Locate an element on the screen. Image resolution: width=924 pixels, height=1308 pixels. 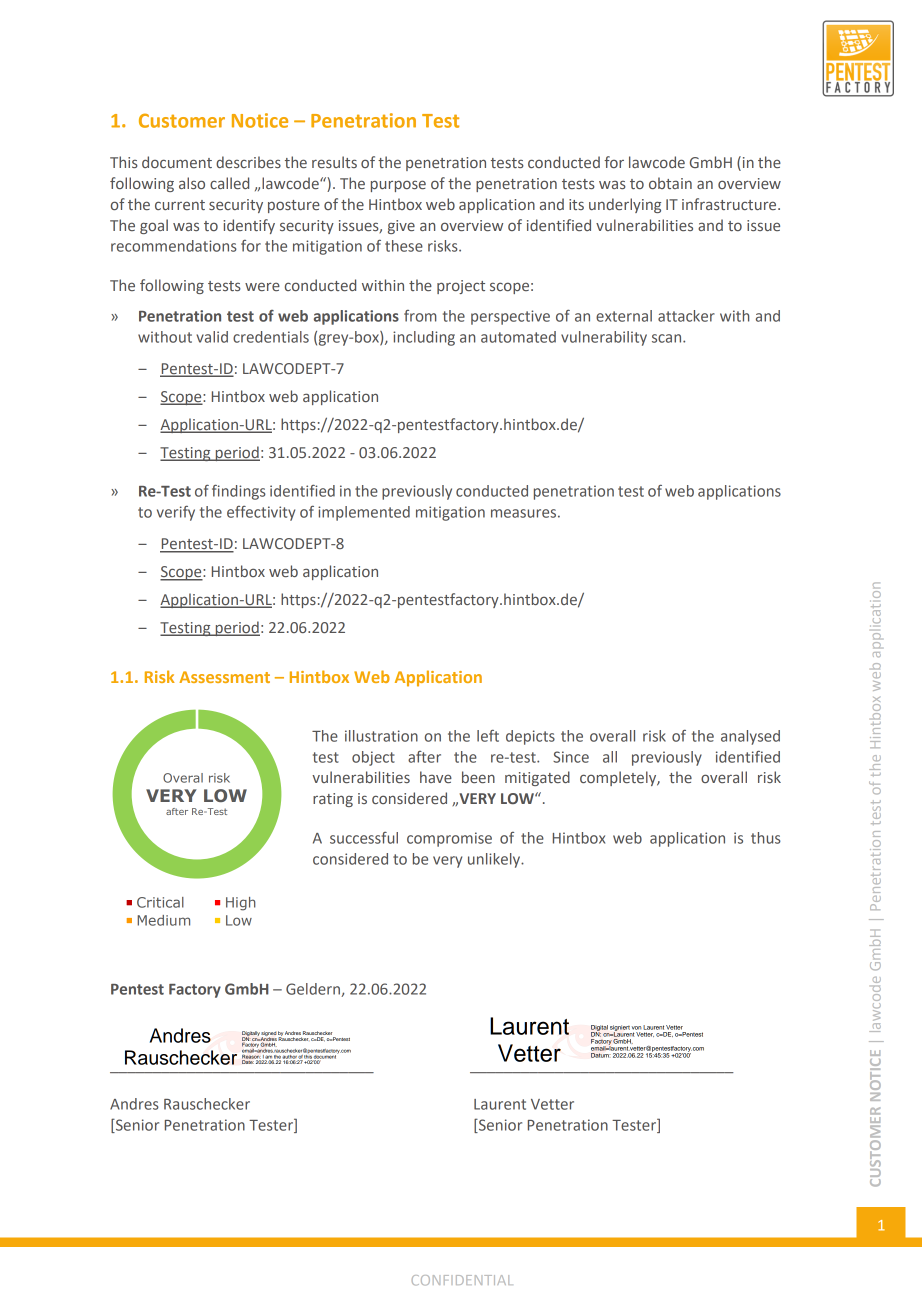
called is located at coordinates (229, 183).
